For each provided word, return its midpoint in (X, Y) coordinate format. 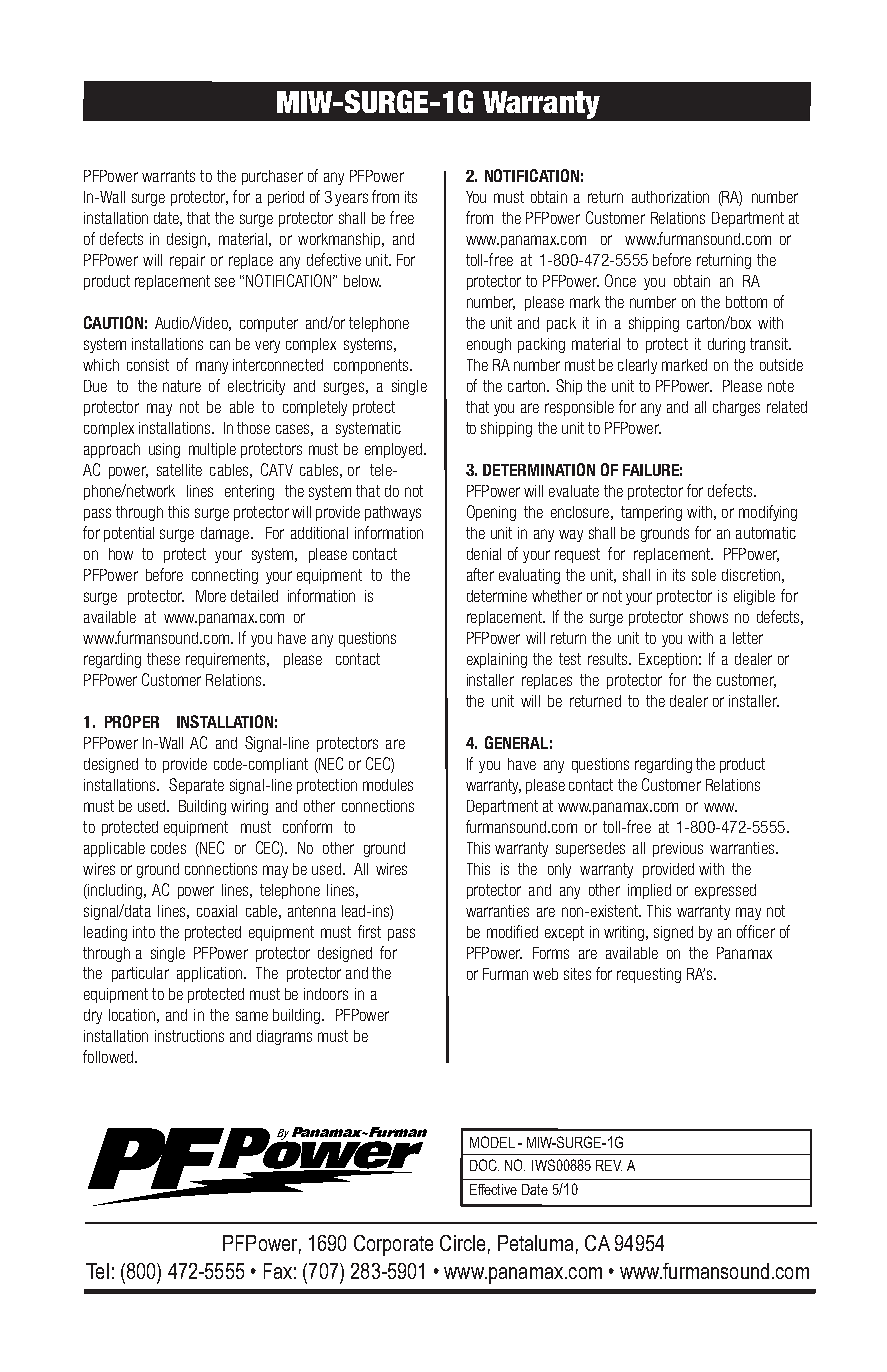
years (351, 199)
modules (388, 785)
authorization (670, 197)
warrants (168, 176)
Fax (278, 1271)
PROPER (132, 721)
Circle (462, 1243)
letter (748, 638)
